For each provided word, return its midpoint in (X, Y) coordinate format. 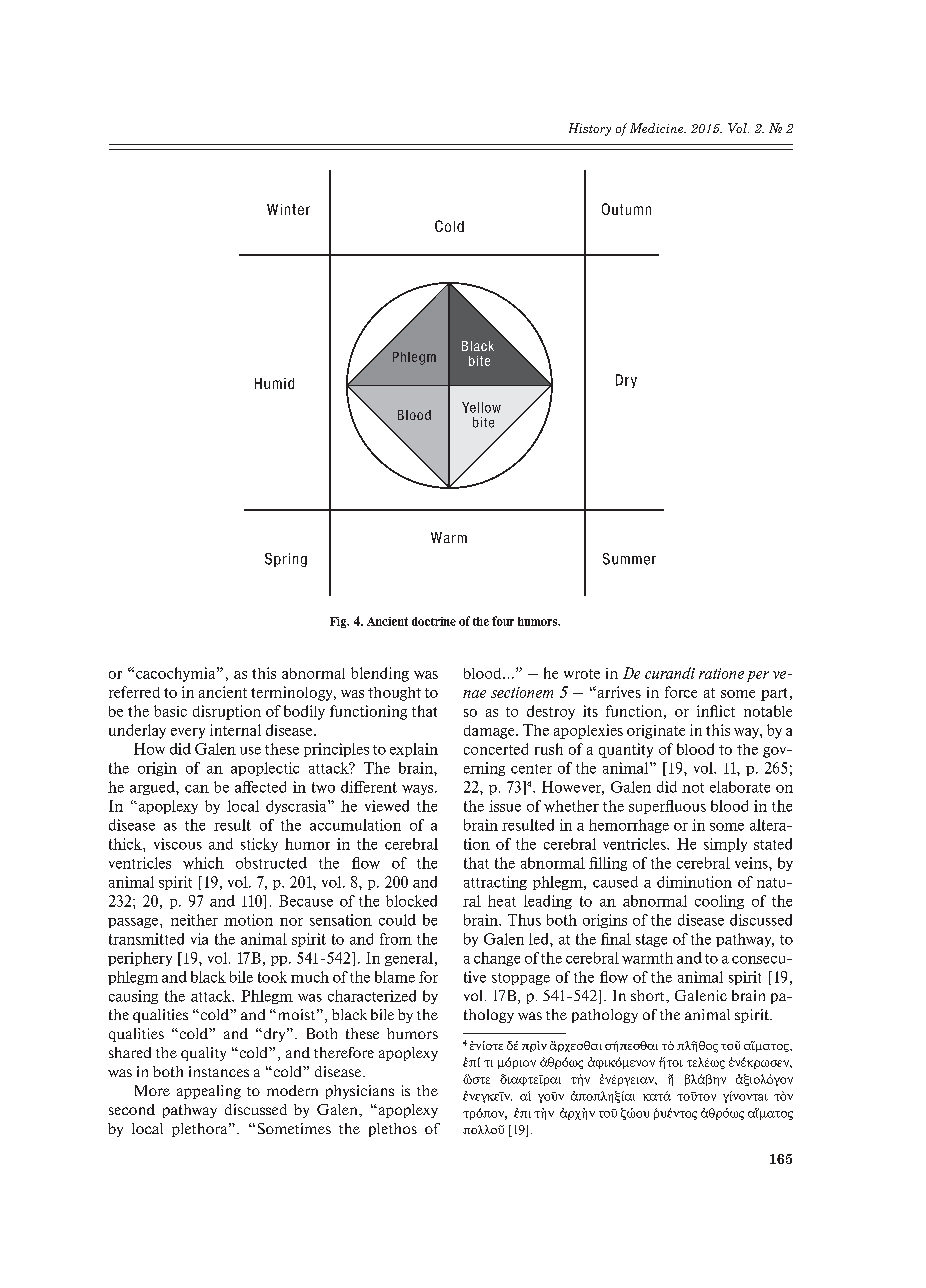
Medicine (658, 128)
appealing (209, 1092)
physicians (360, 1092)
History (590, 129)
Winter (288, 209)
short (649, 995)
